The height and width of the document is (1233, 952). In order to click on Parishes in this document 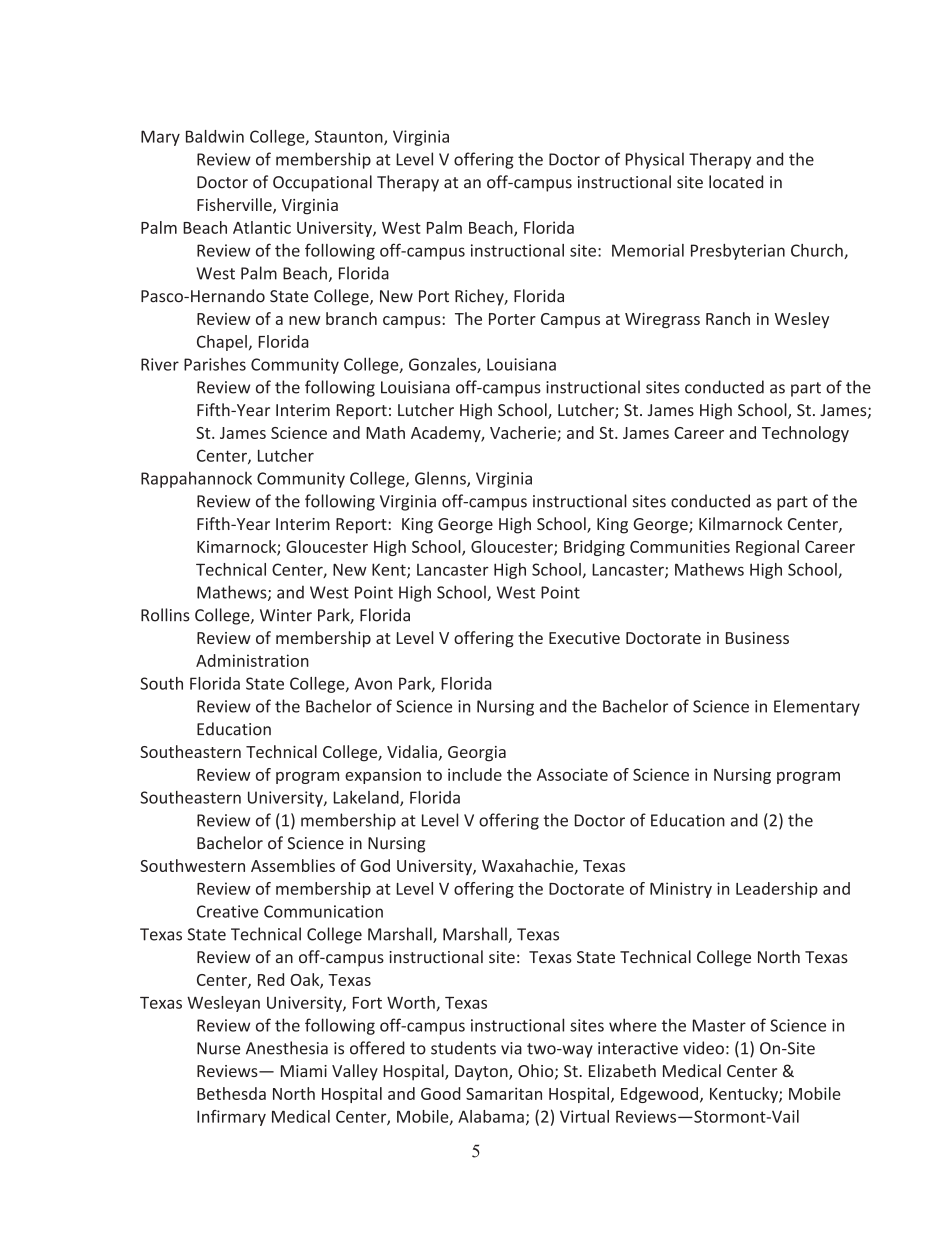, I will do `click(215, 364)`.
